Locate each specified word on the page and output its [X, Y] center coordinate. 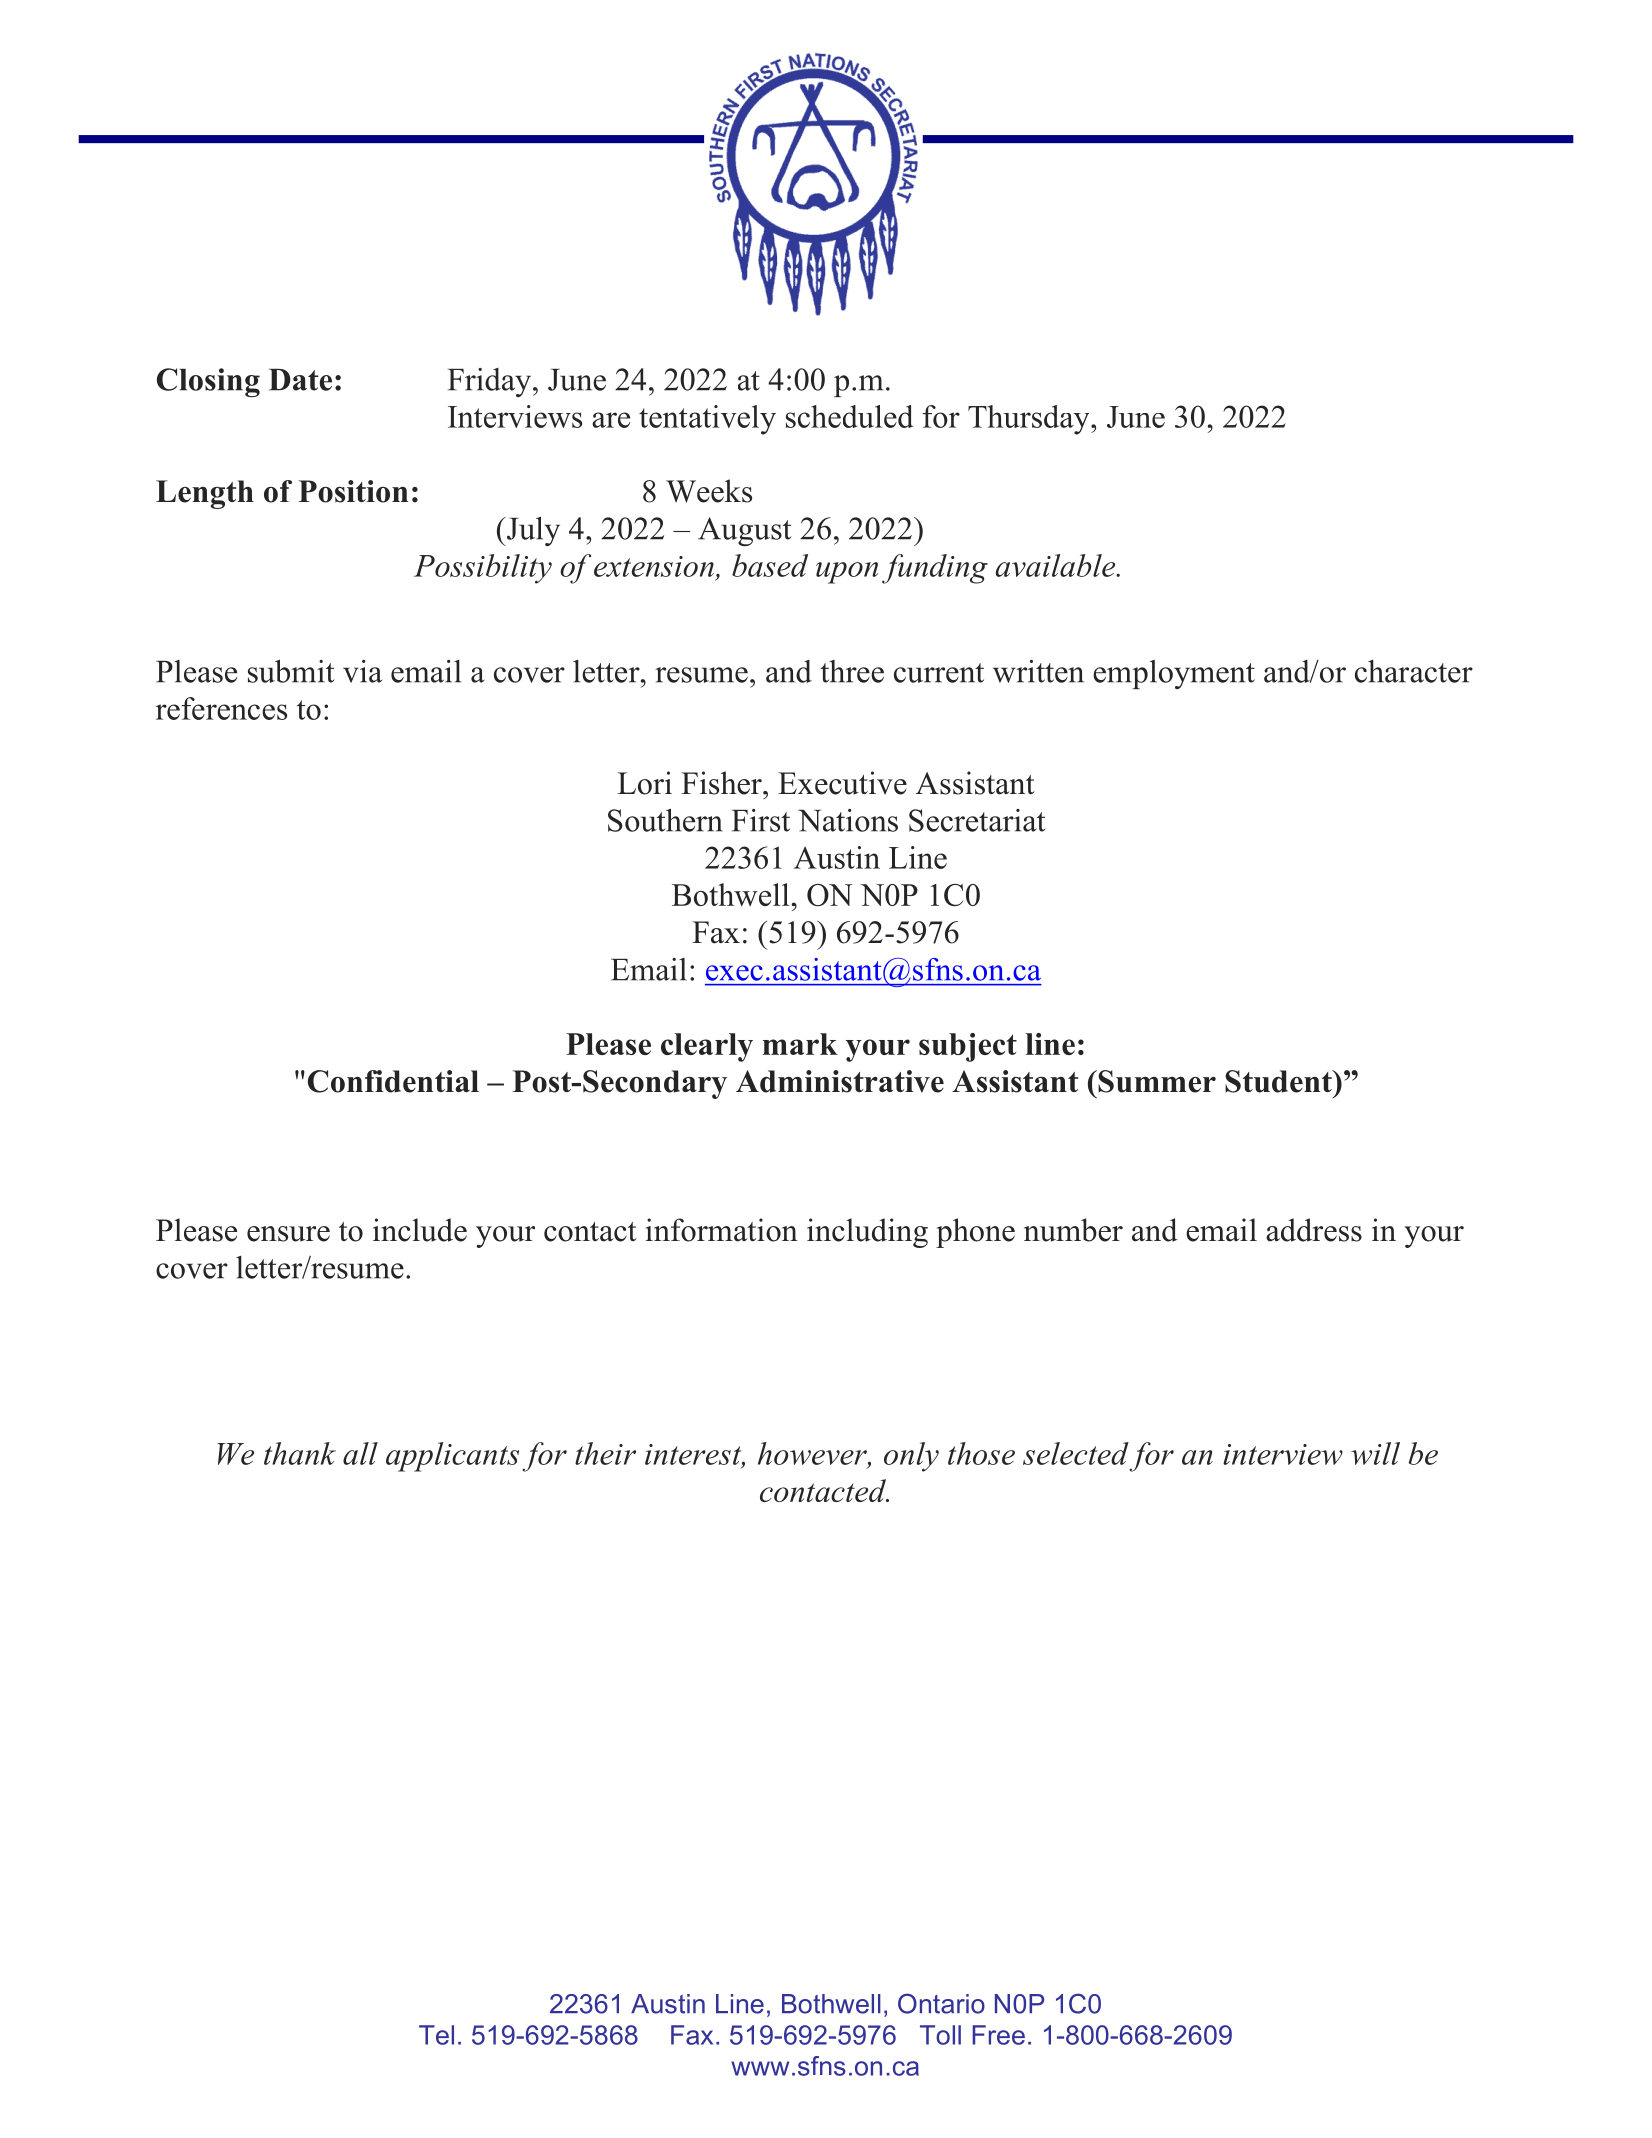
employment [1174, 674]
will [1375, 1453]
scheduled [849, 416]
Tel [436, 2035]
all [360, 1453]
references [221, 708]
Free [998, 2035]
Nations [848, 820]
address [1314, 1230]
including [867, 1233]
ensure [288, 1234]
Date [300, 380]
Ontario [941, 2003]
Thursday [1030, 420]
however [813, 1454]
